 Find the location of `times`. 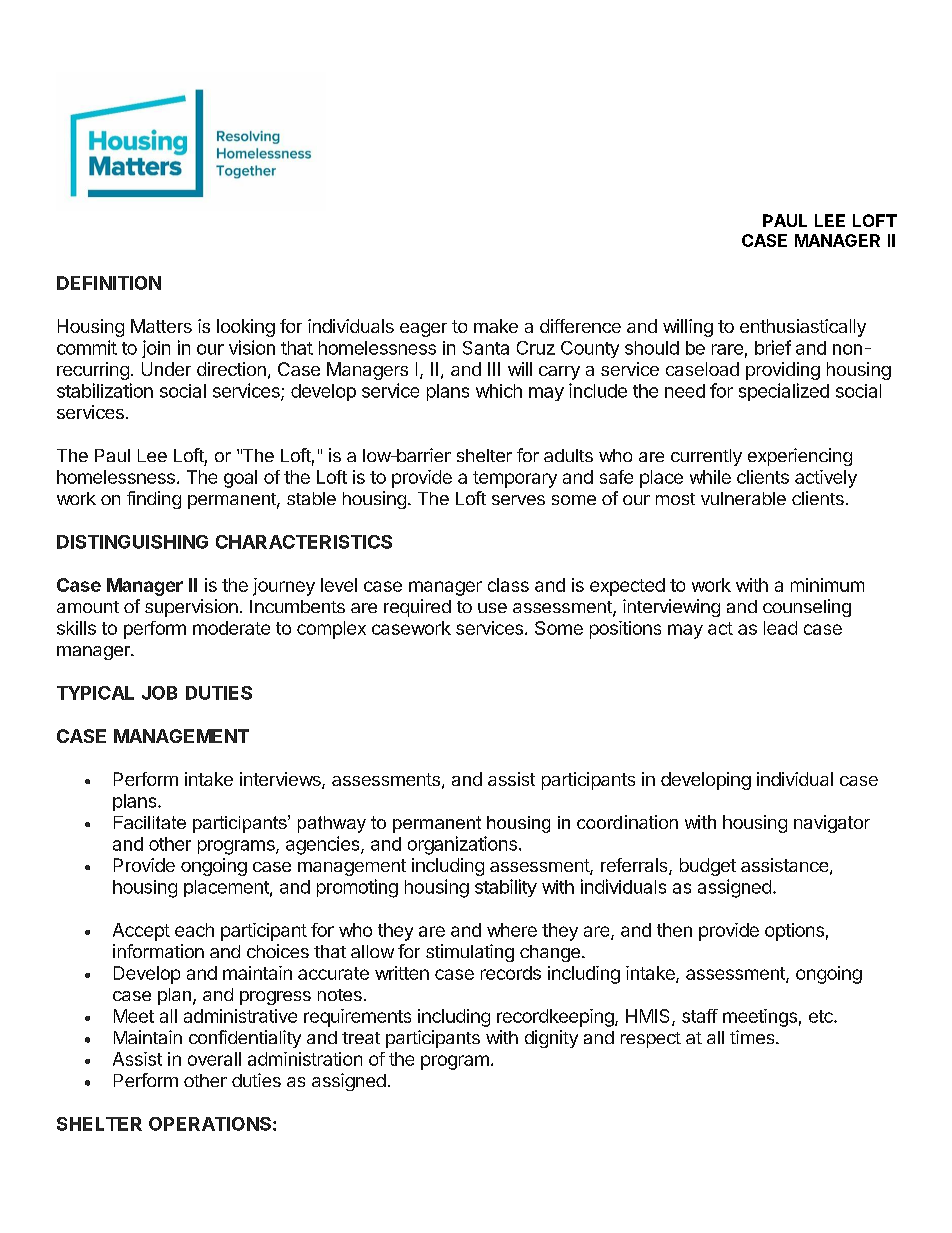

times is located at coordinates (753, 1037).
